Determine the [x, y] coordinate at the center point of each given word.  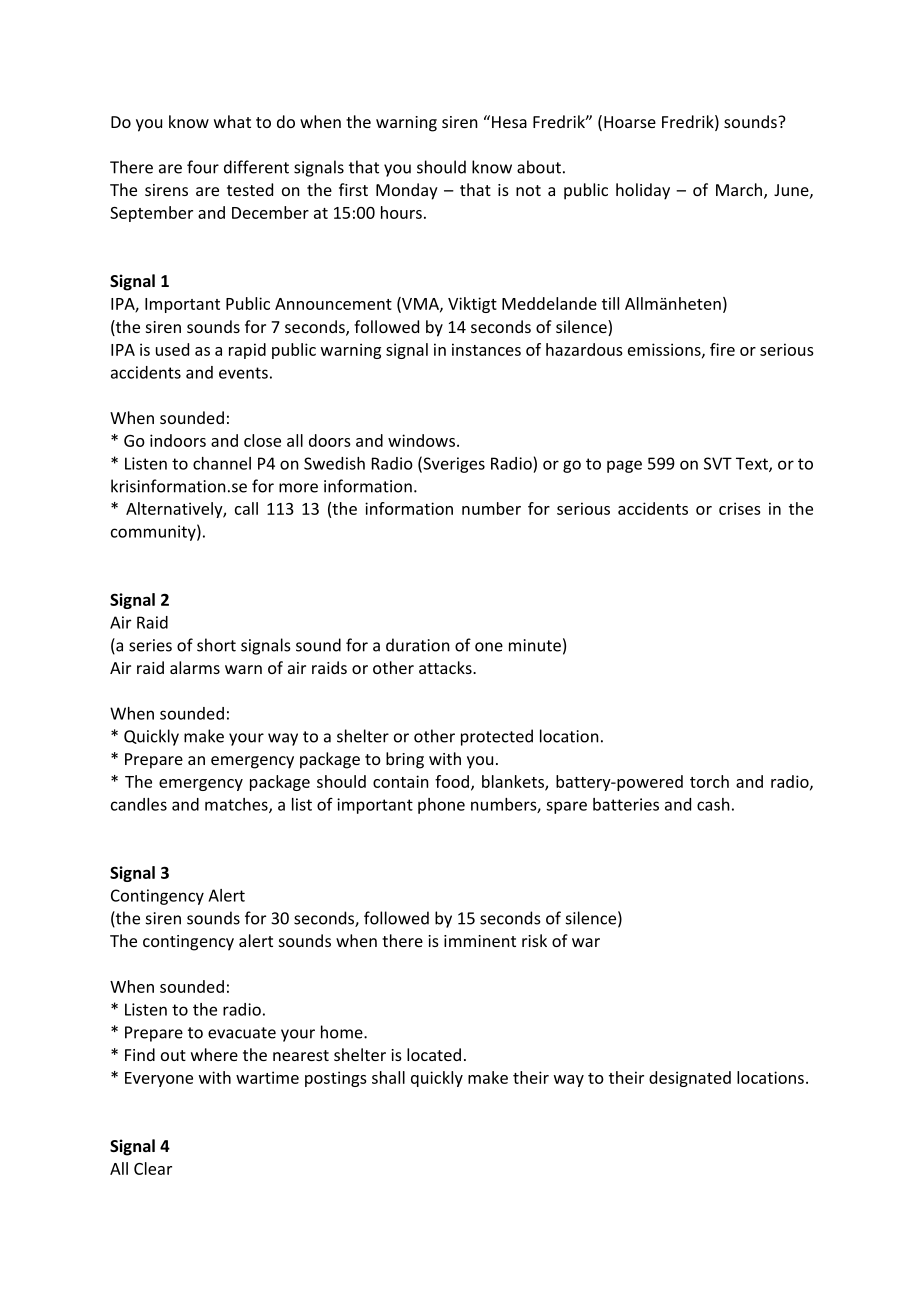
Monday [407, 191]
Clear [153, 1168]
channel [222, 463]
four [203, 167]
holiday [643, 191]
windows [421, 440]
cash [713, 804]
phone [441, 806]
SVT [718, 463]
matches [237, 805]
